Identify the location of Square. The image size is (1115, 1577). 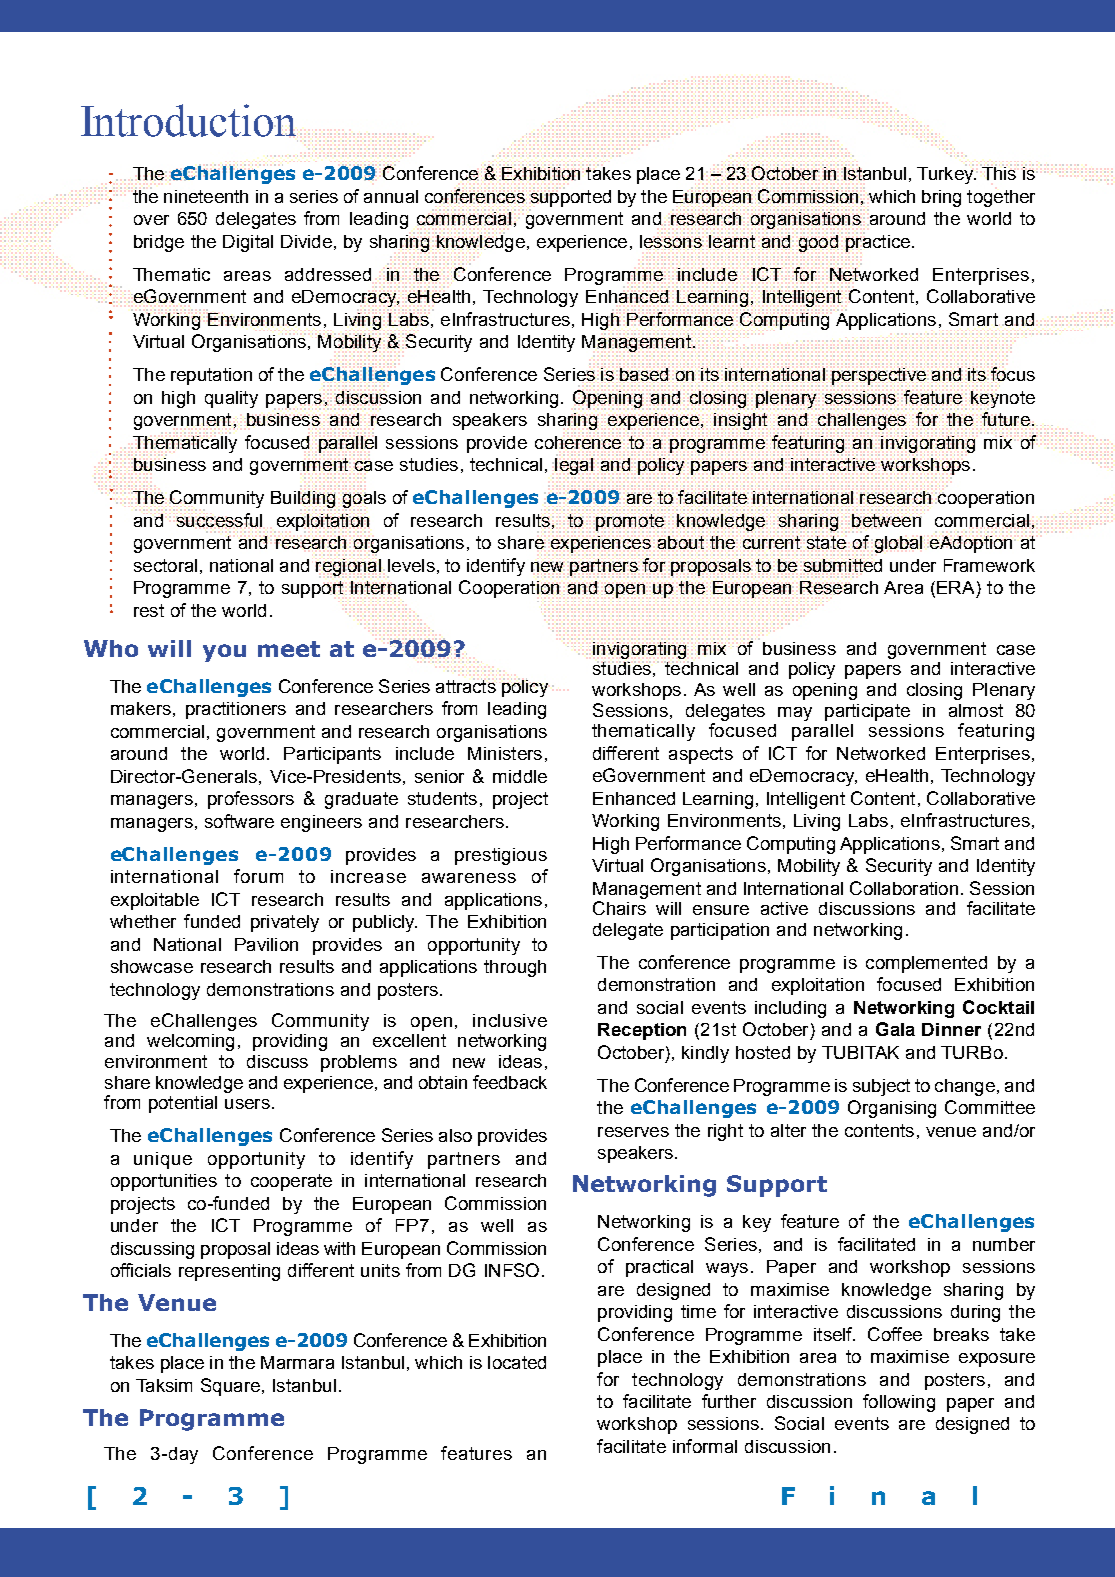
(230, 1387).
